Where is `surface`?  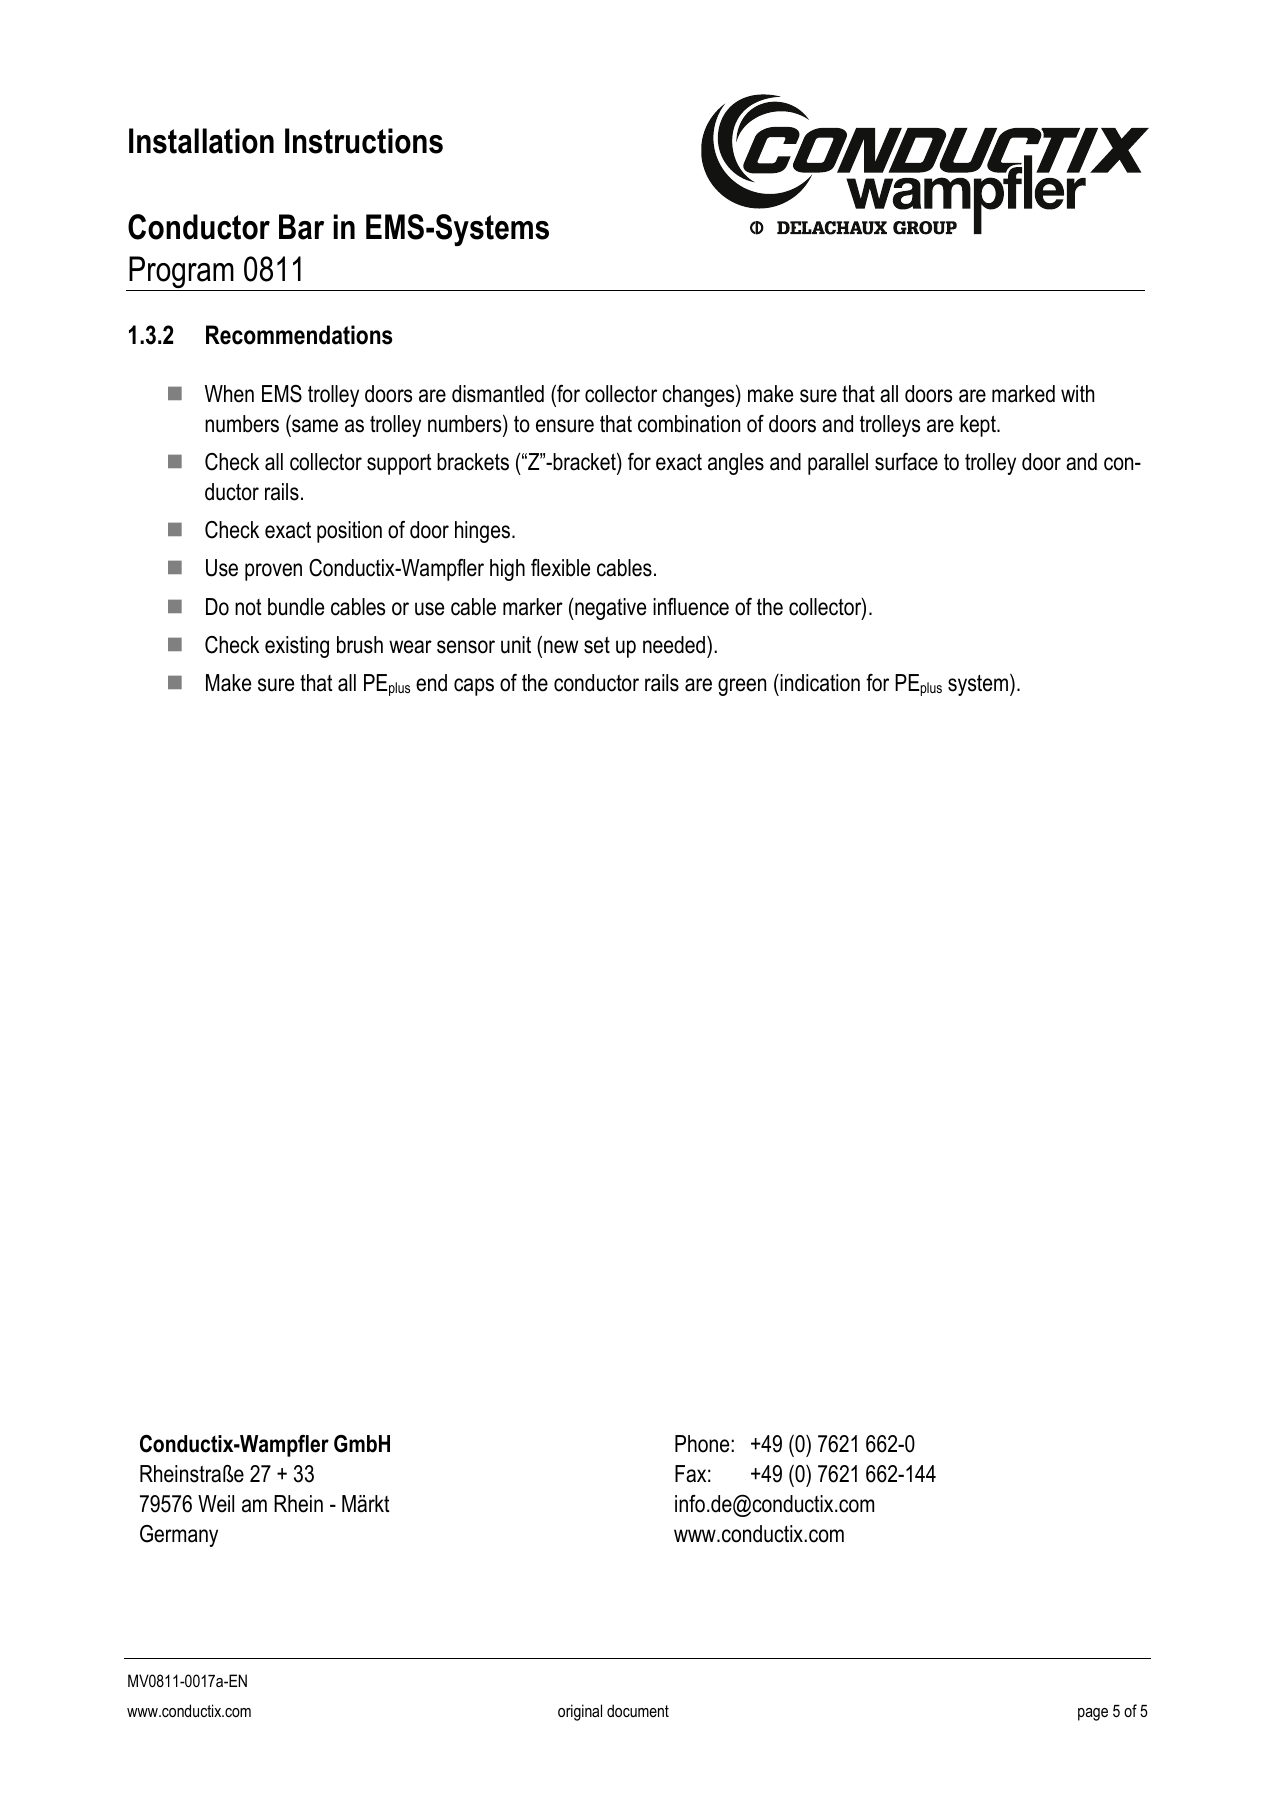 surface is located at coordinates (906, 462).
